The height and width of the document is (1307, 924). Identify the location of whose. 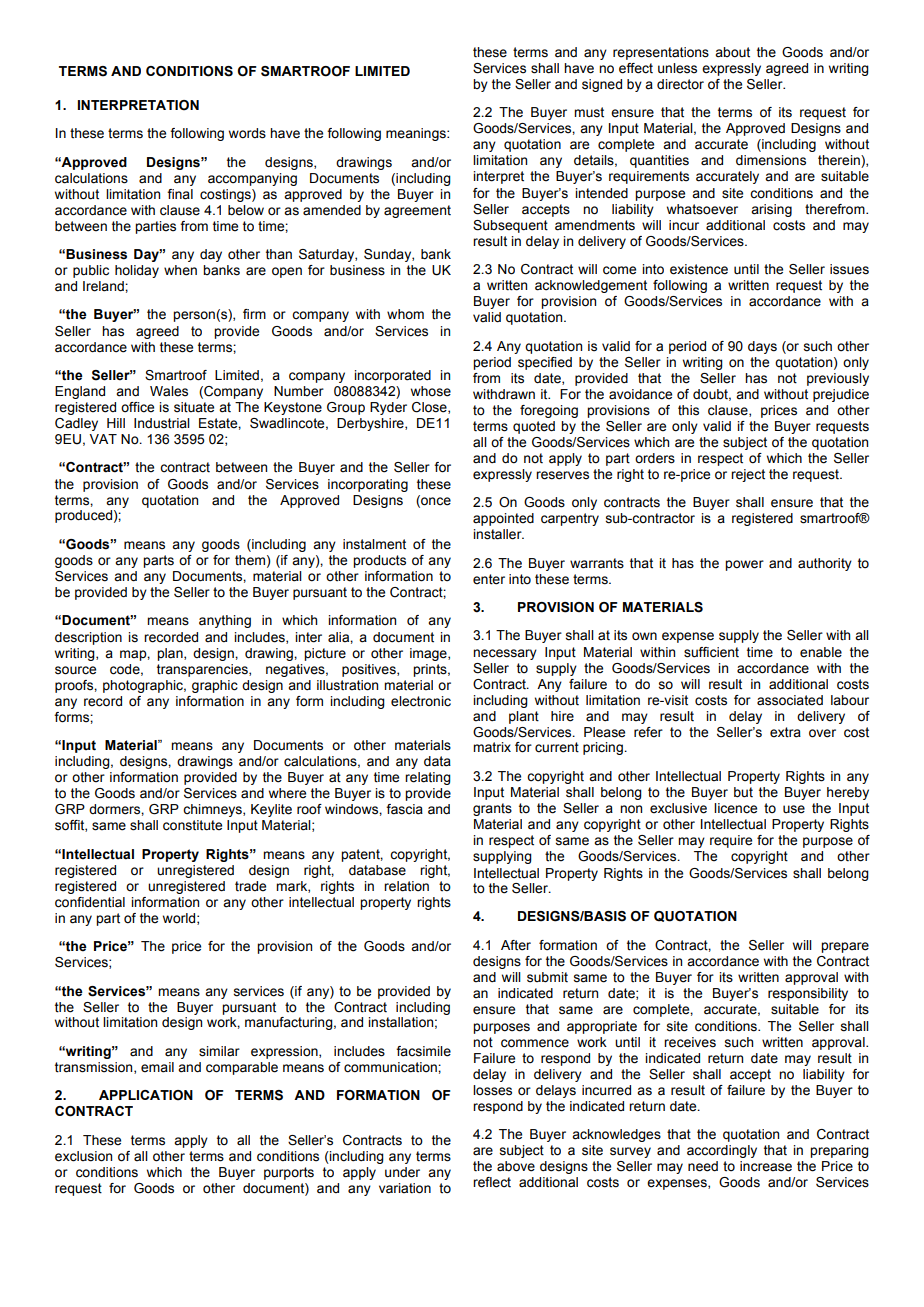
(431, 391).
